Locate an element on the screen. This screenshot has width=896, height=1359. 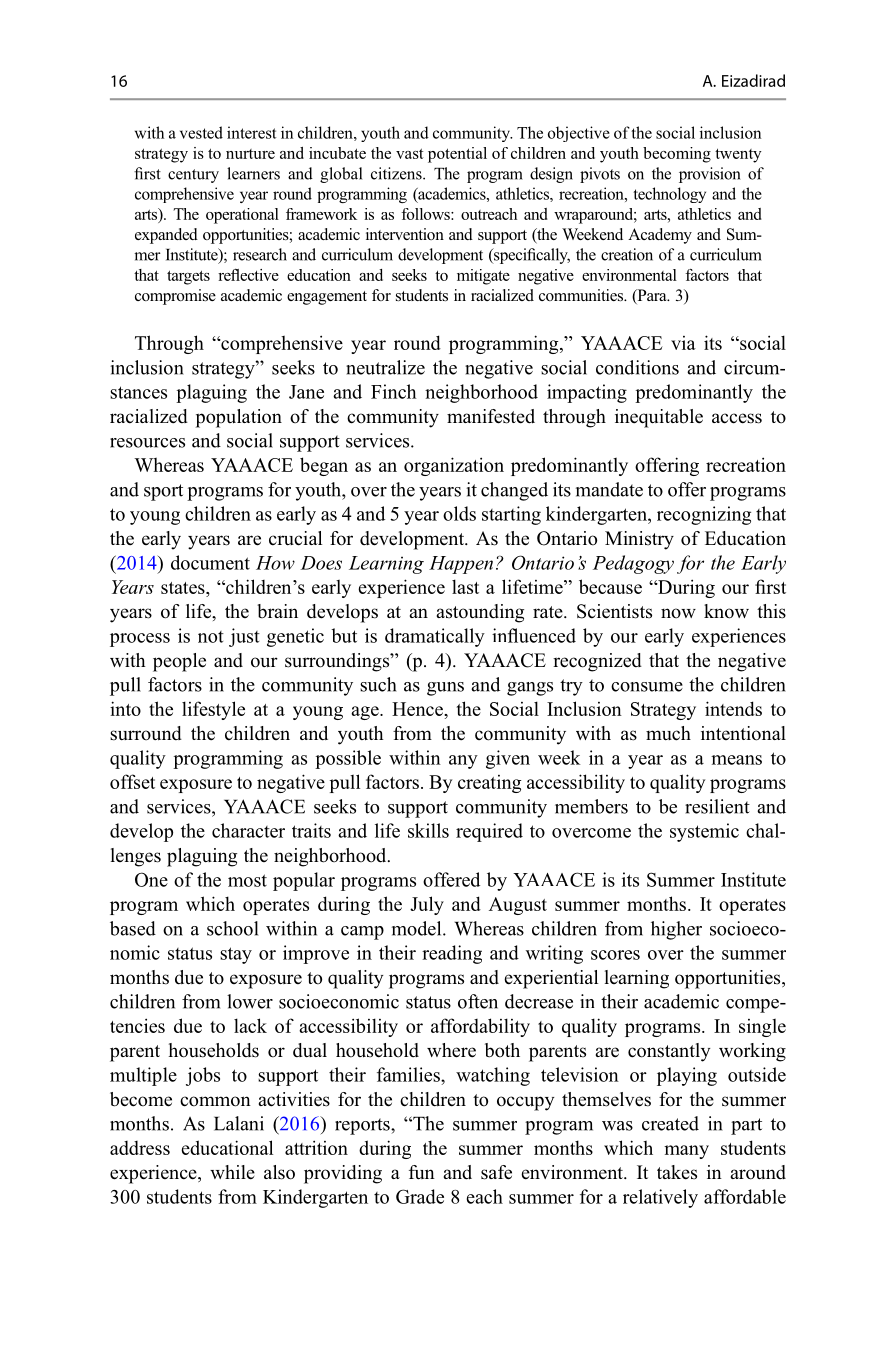
guns is located at coordinates (445, 689).
